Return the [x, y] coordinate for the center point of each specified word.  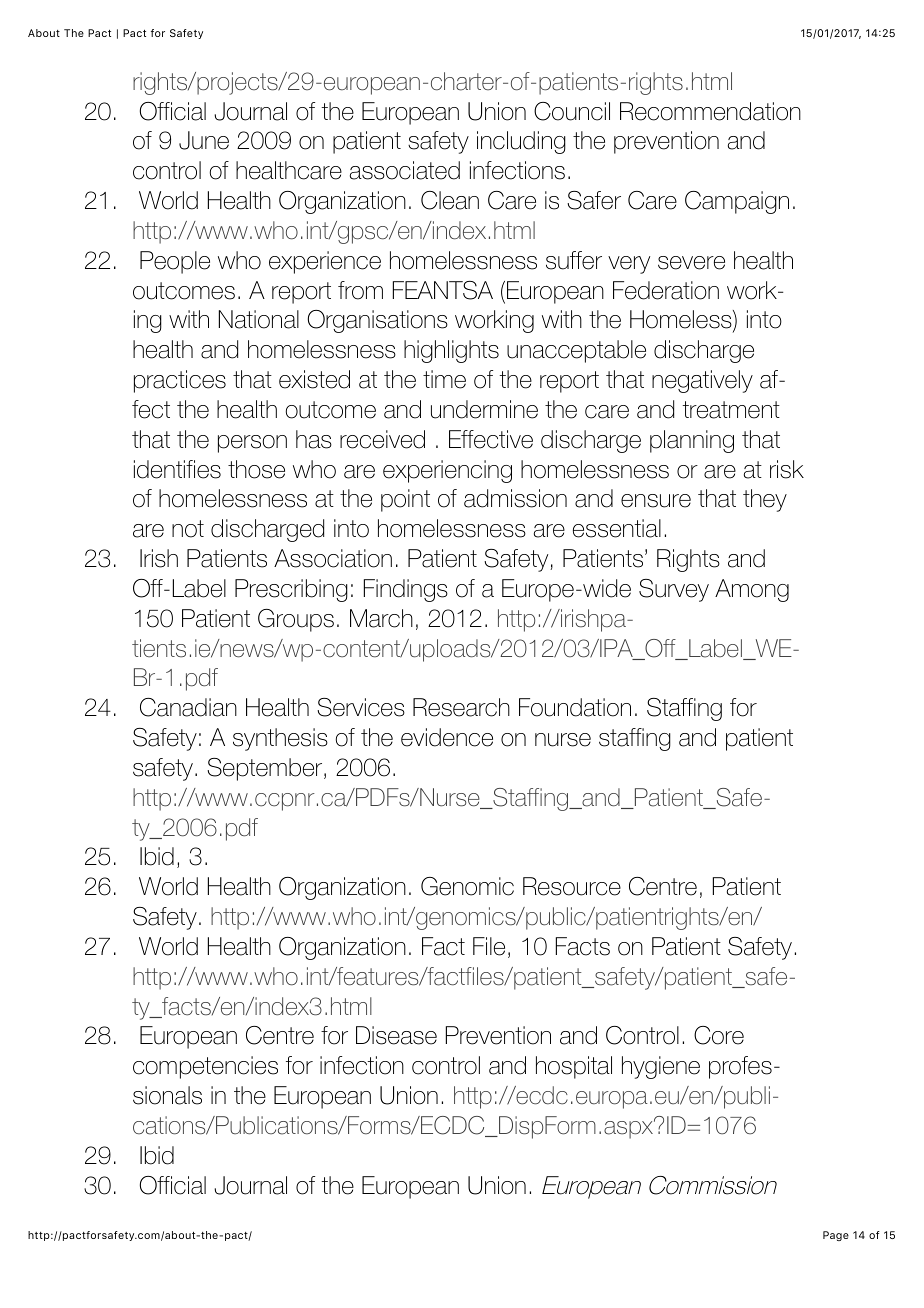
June [204, 140]
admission [515, 498]
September [266, 769]
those [256, 469]
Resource [572, 886]
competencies [205, 1067]
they [765, 500]
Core [719, 1035]
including [521, 142]
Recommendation [710, 111]
